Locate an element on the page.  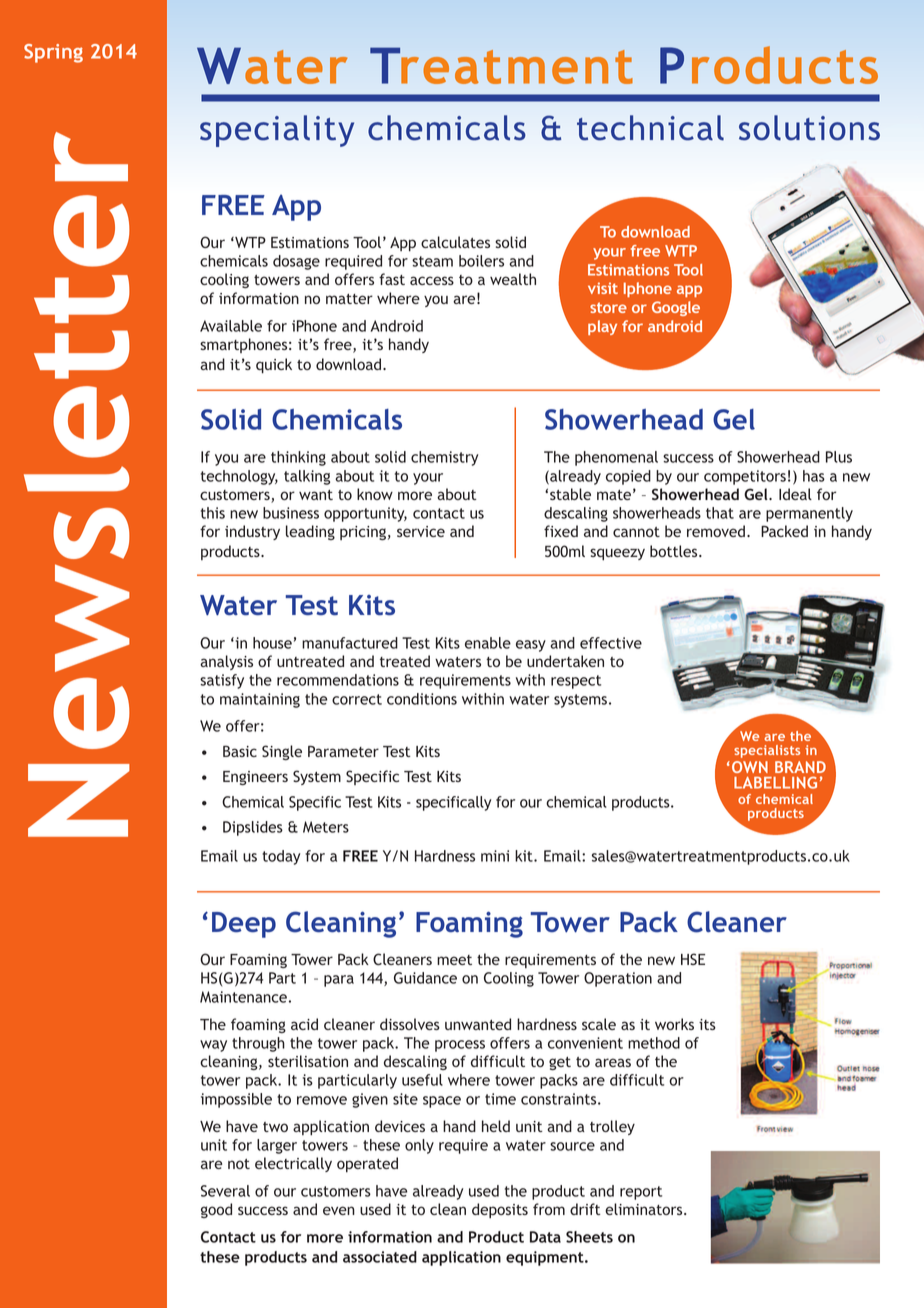
good is located at coordinates (216, 1210).
